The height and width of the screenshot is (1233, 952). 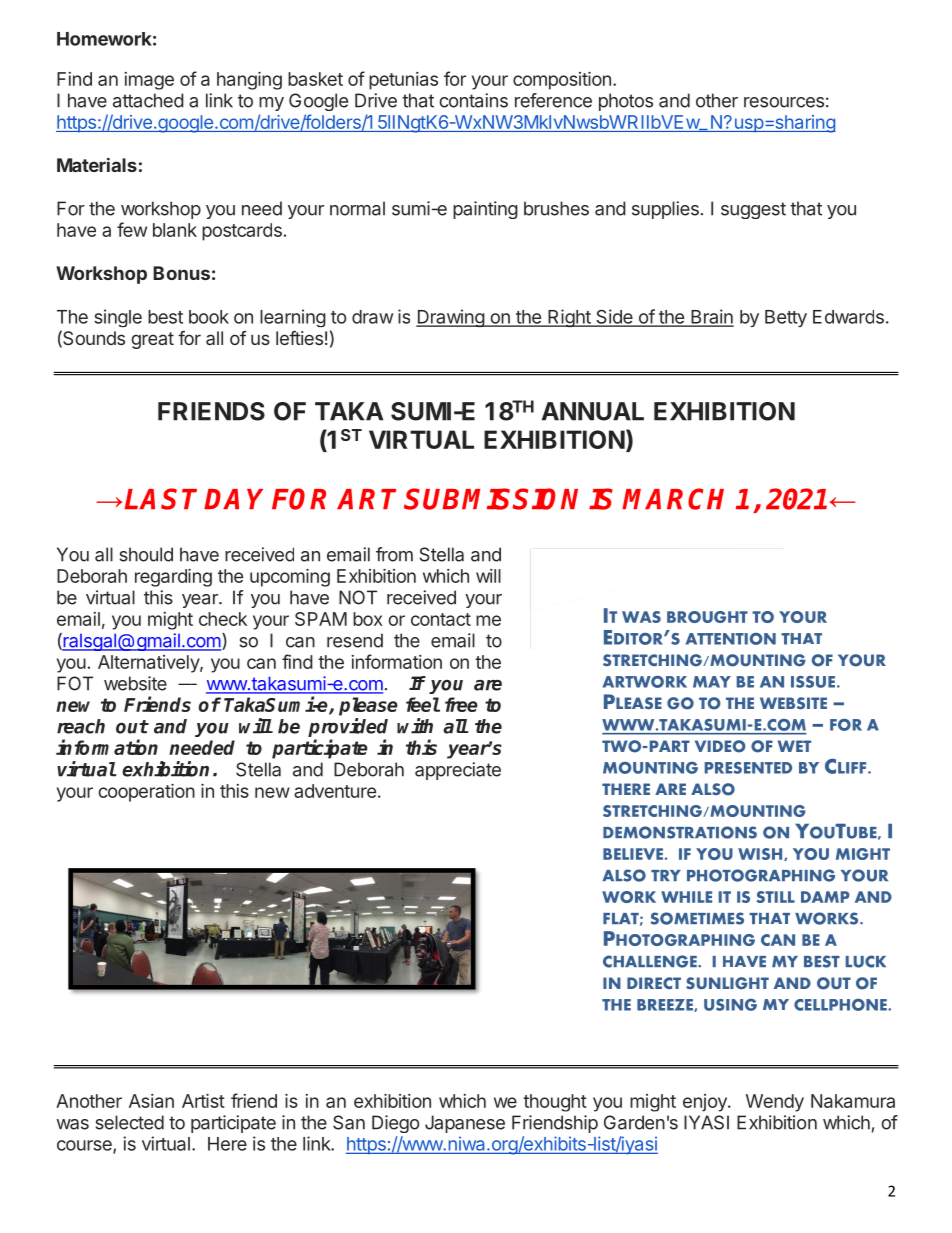 I want to click on contains, so click(x=473, y=100).
